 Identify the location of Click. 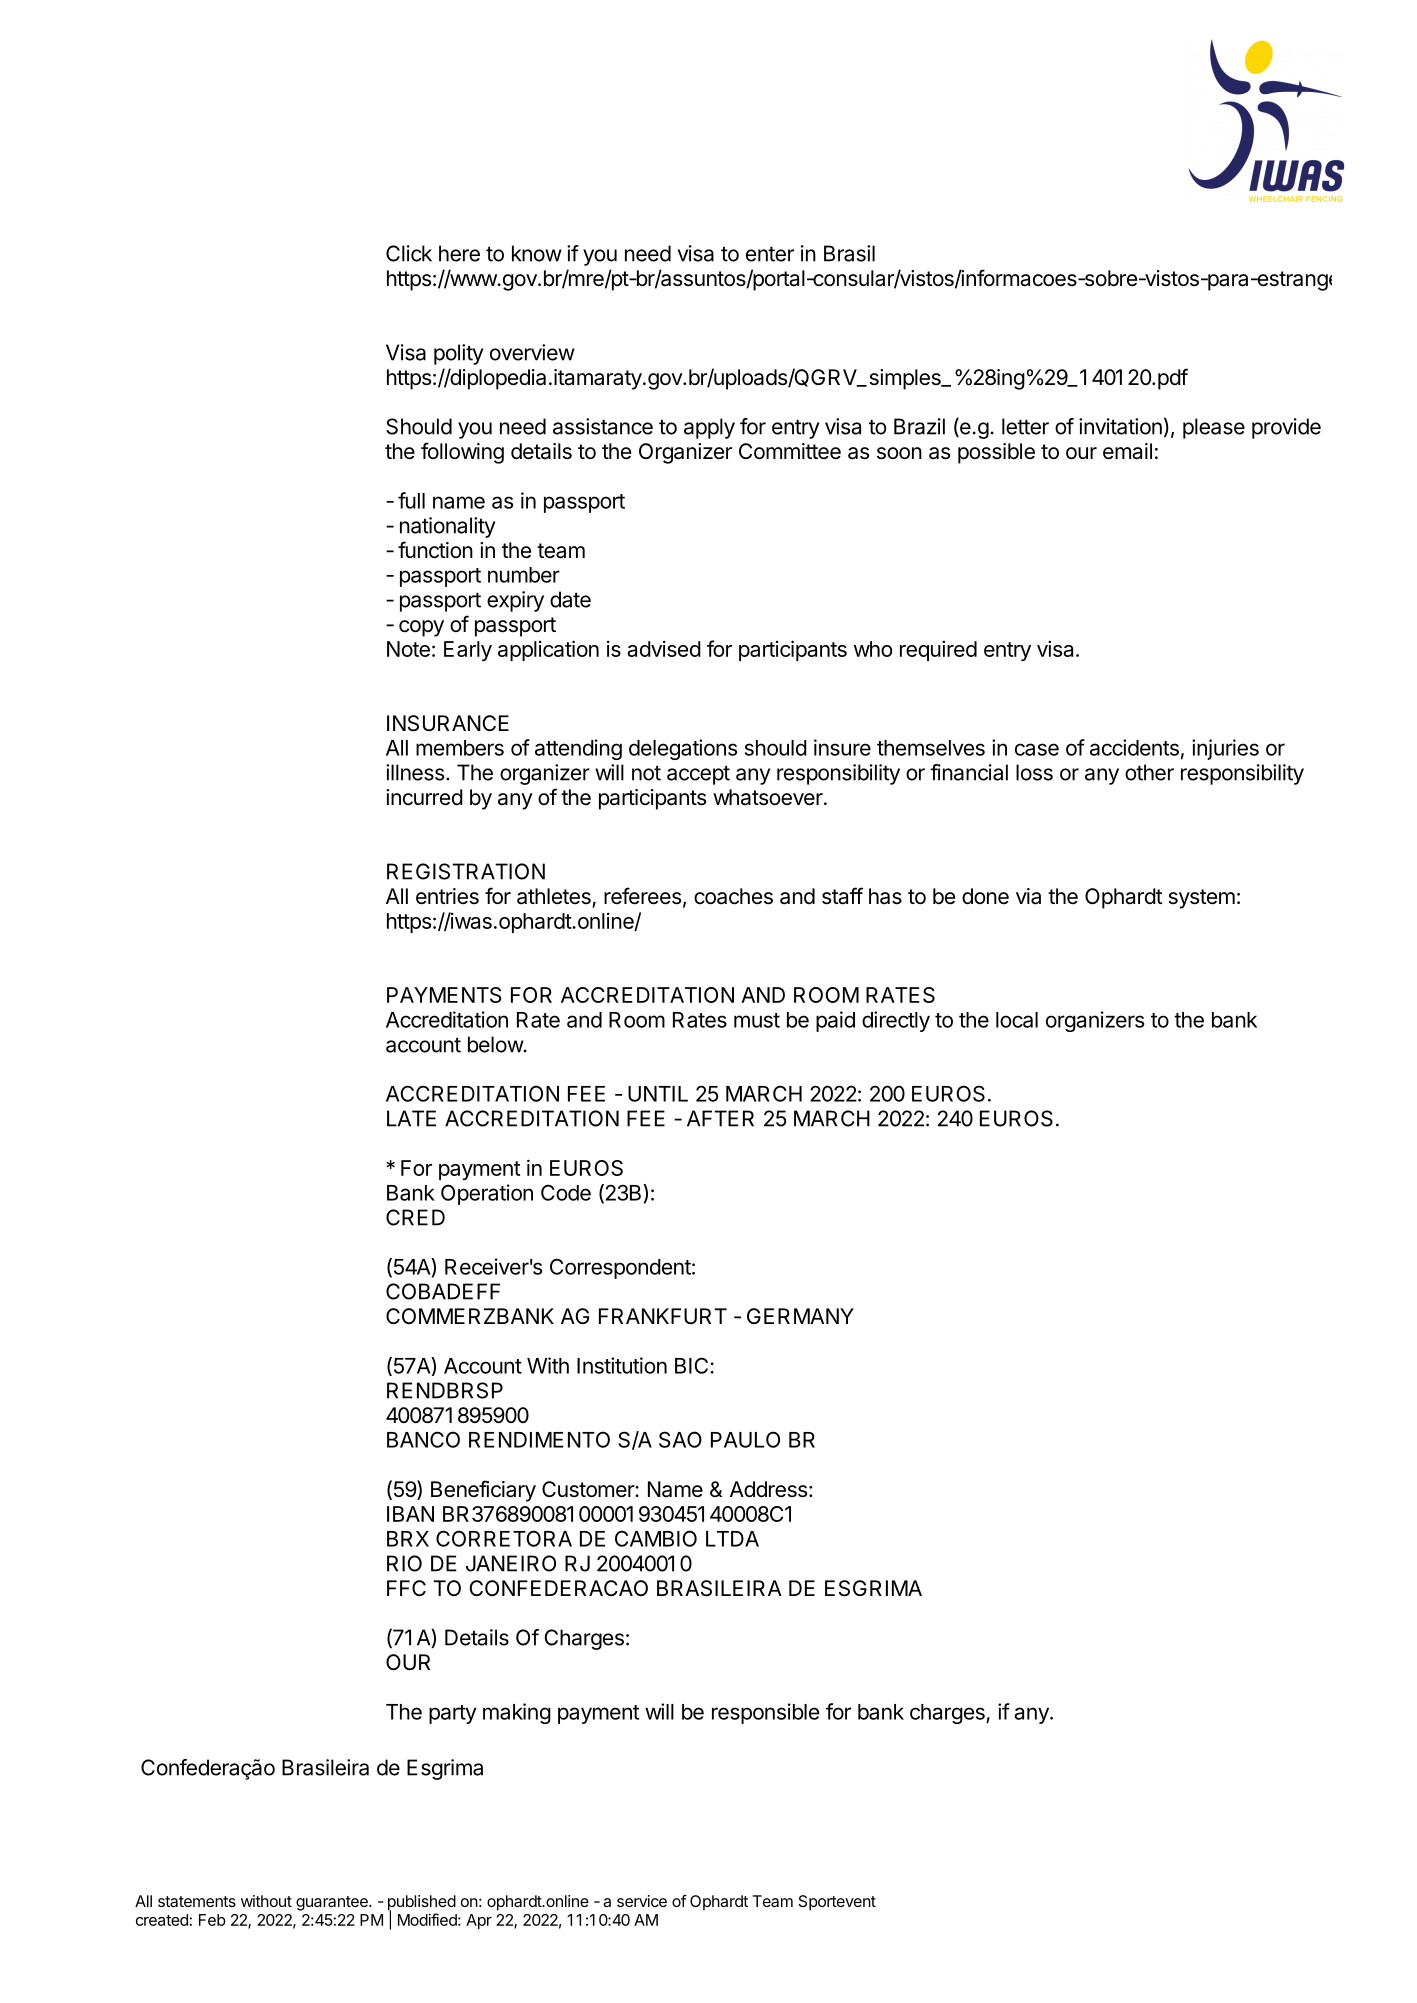
(409, 253).
